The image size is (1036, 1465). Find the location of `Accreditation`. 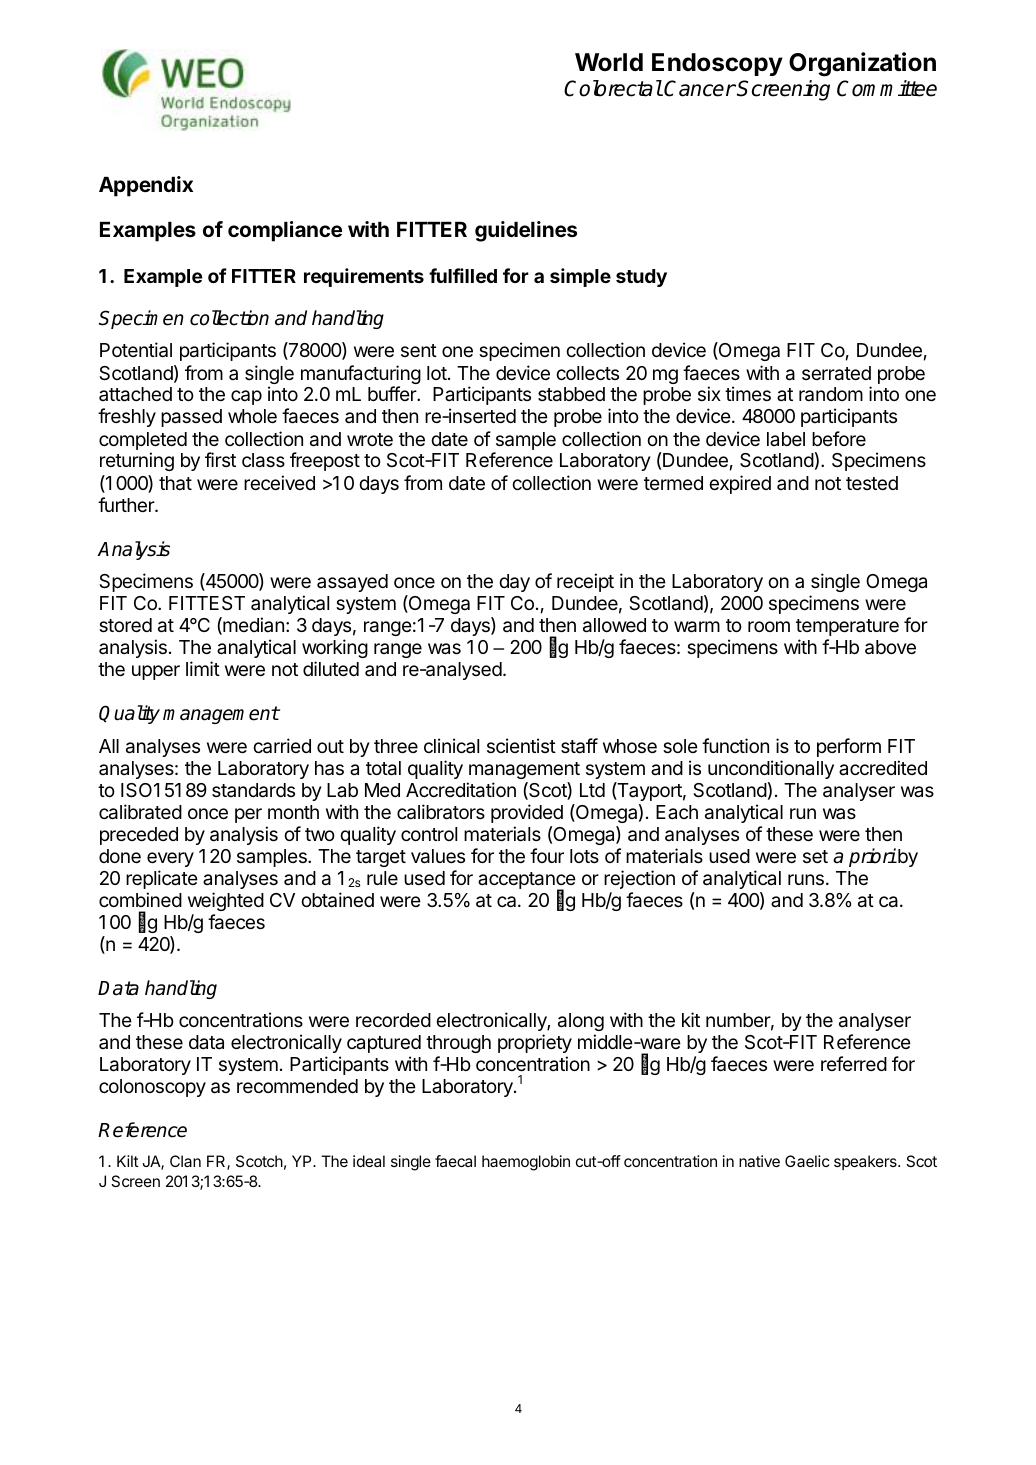

Accreditation is located at coordinates (461, 790).
